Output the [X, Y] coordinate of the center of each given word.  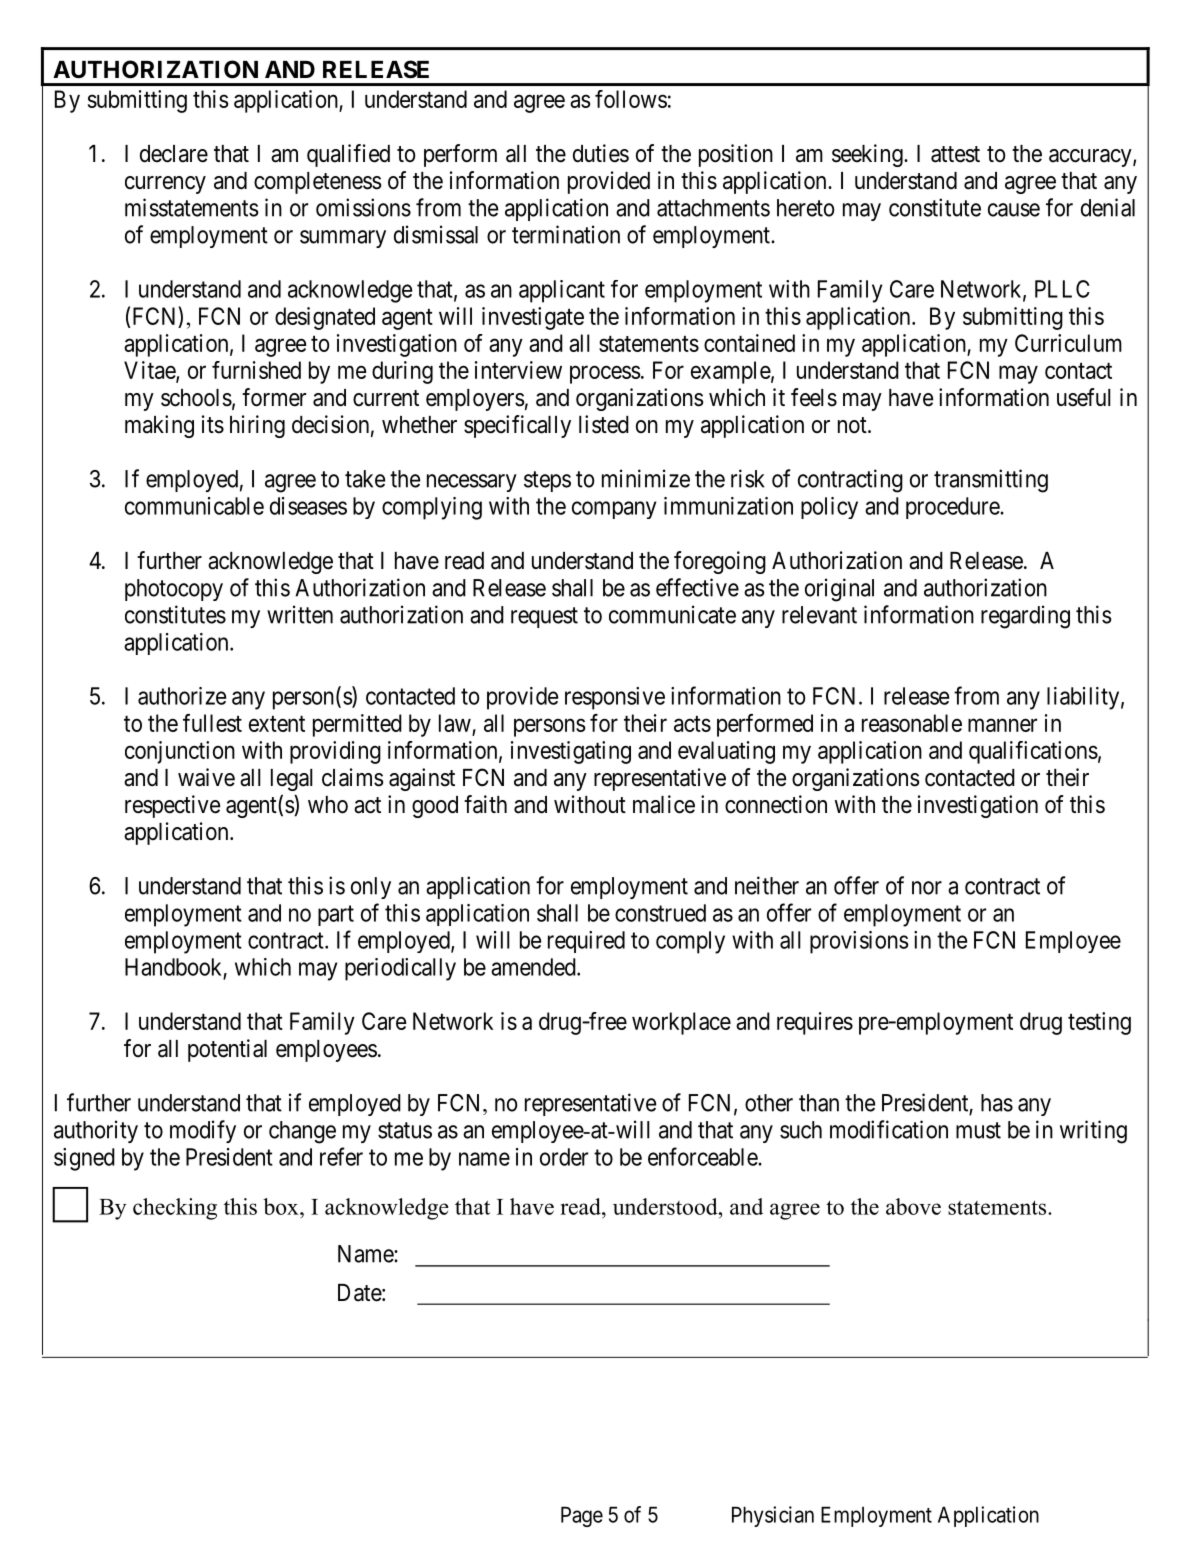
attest [955, 154]
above [913, 1206]
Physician [773, 1516]
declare [174, 154]
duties [601, 153]
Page [582, 1516]
